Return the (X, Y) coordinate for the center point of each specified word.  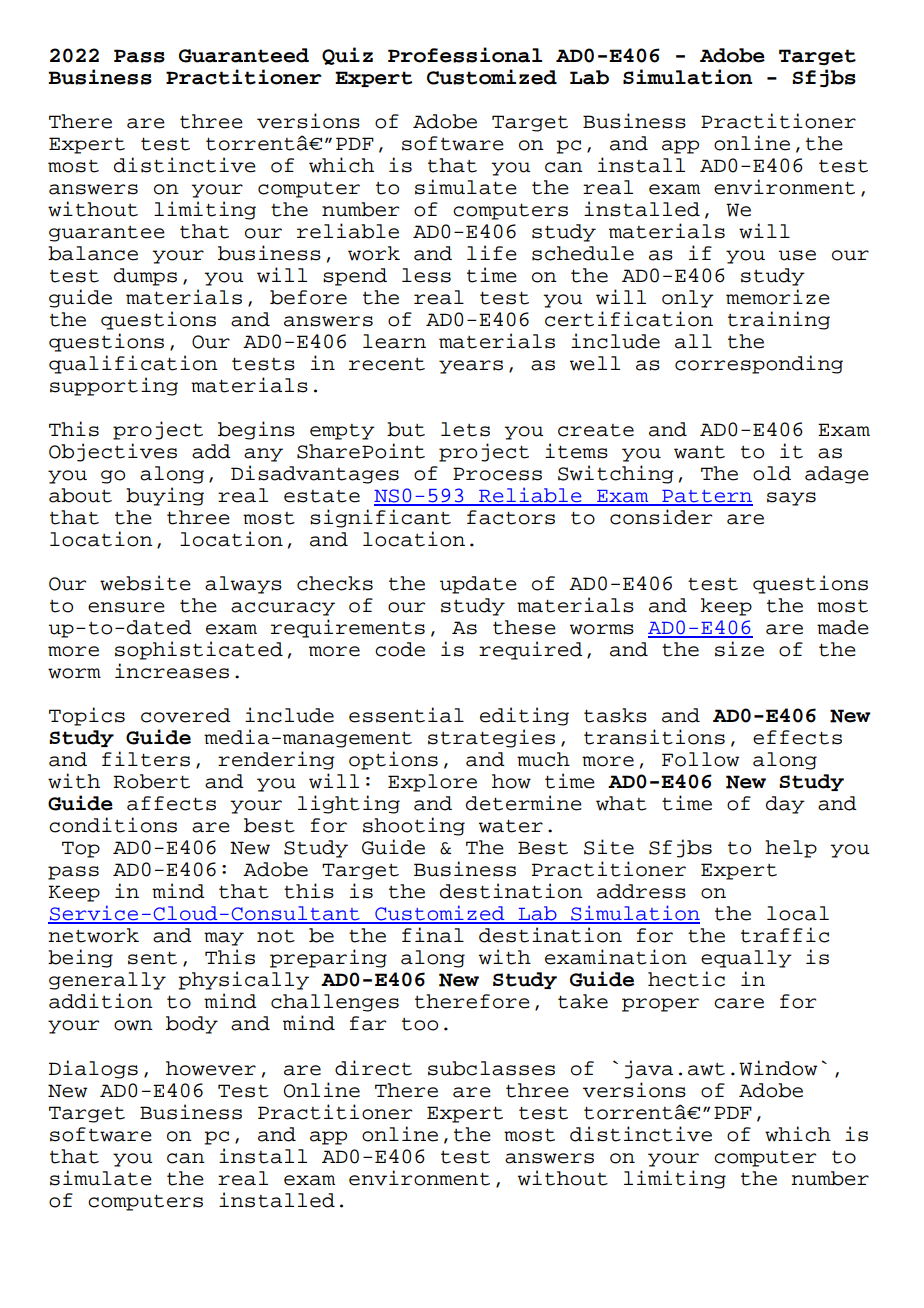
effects (797, 737)
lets (465, 429)
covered (186, 715)
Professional (465, 55)
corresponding (759, 364)
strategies (491, 738)
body (192, 1025)
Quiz (347, 56)
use (797, 255)
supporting (114, 386)
